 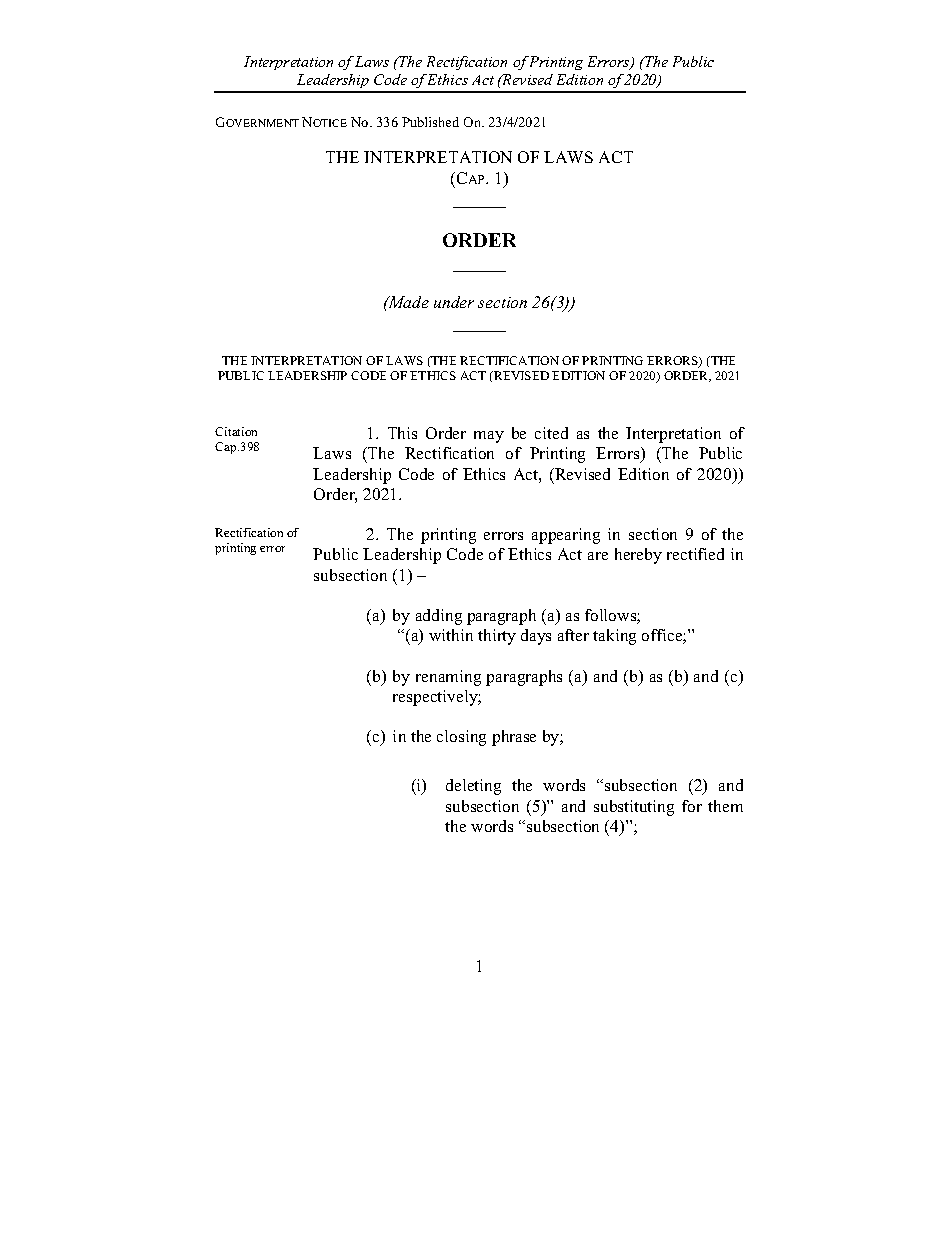 What do you see at coordinates (454, 302) in the page?
I see `under` at bounding box center [454, 302].
